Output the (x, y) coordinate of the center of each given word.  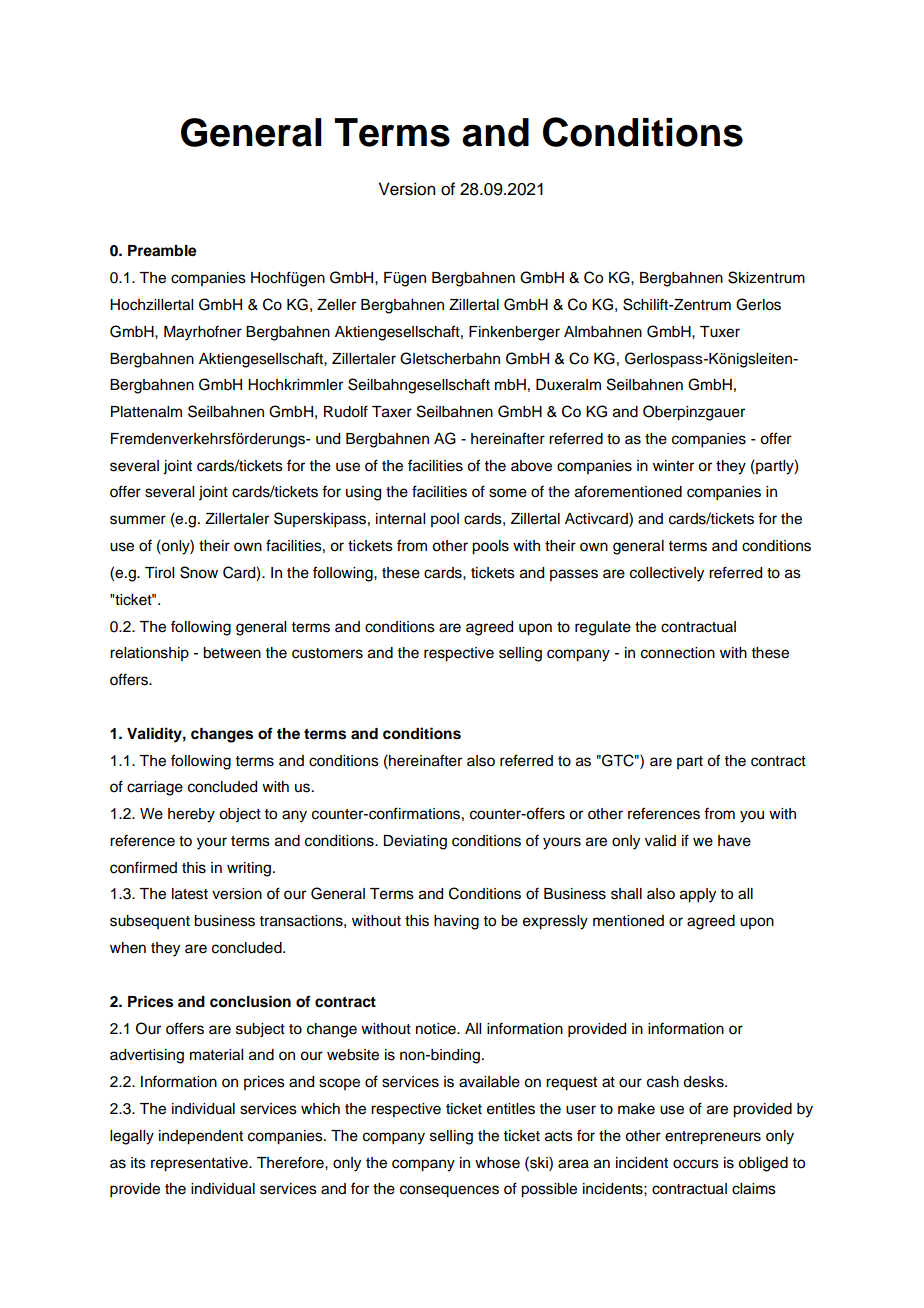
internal (400, 519)
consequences (449, 1191)
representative (200, 1164)
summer (138, 520)
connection (678, 653)
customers (327, 653)
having (456, 922)
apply (698, 895)
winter (673, 466)
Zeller (336, 305)
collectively (667, 574)
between (232, 653)
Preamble (162, 251)
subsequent (150, 922)
